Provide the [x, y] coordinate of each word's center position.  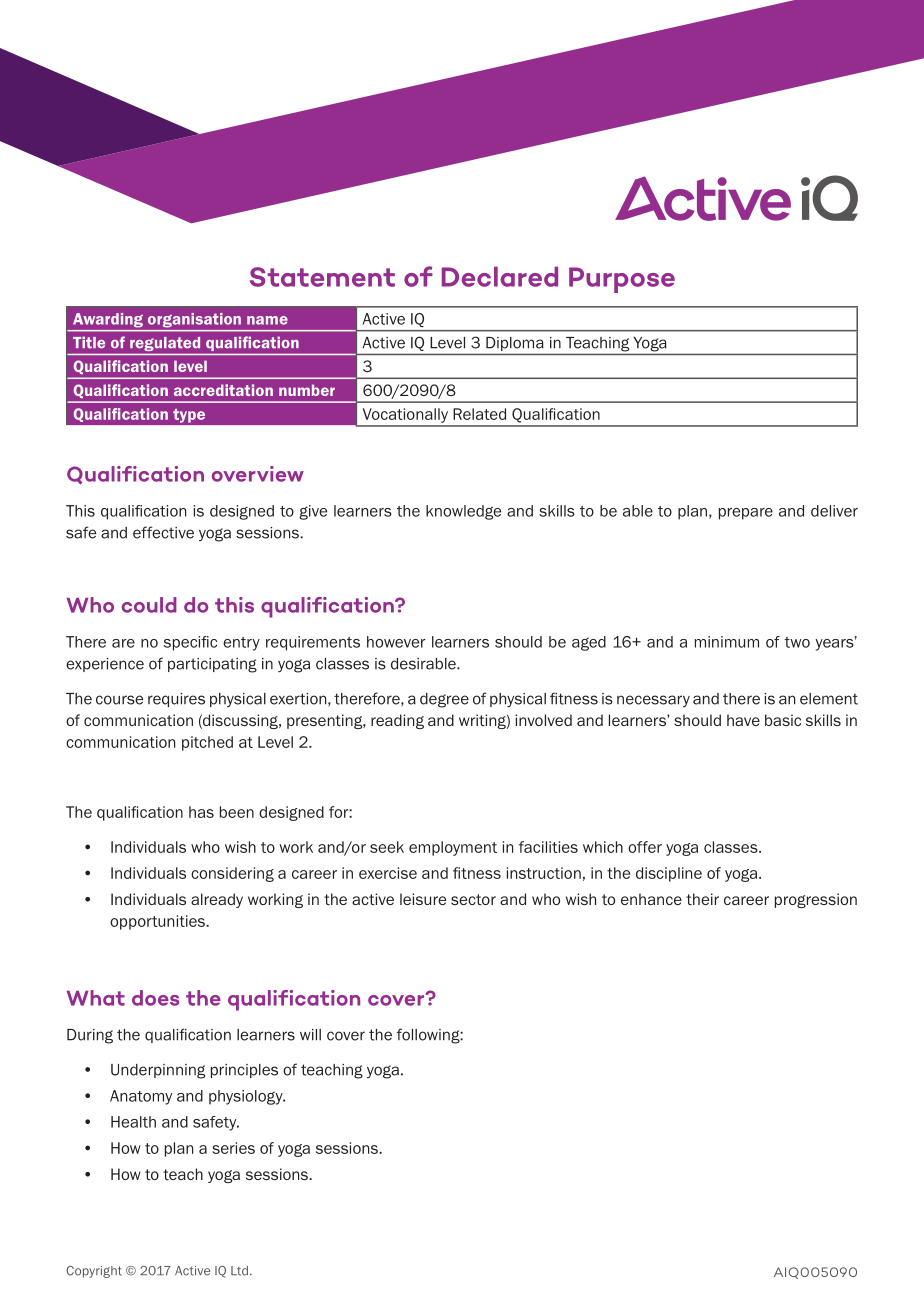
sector [473, 899]
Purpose [622, 280]
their [702, 899]
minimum [727, 642]
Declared [500, 276]
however [396, 642]
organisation [194, 320]
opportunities [158, 922]
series [233, 1148]
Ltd [239, 1271]
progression [816, 900]
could [149, 605]
